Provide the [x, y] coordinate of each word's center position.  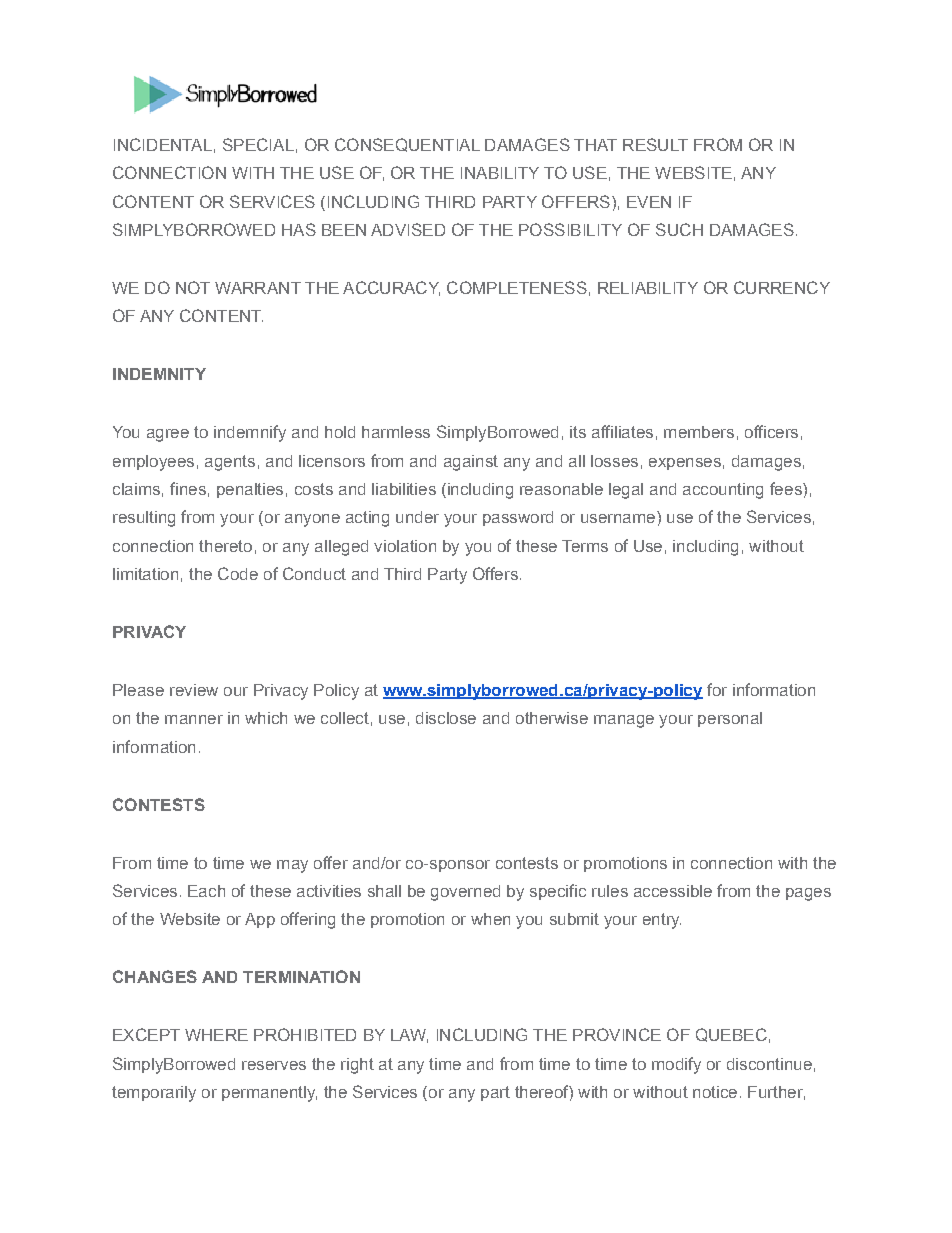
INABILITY [500, 173]
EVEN [649, 202]
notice [715, 1092]
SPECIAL [258, 144]
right [357, 1066]
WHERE [216, 1035]
